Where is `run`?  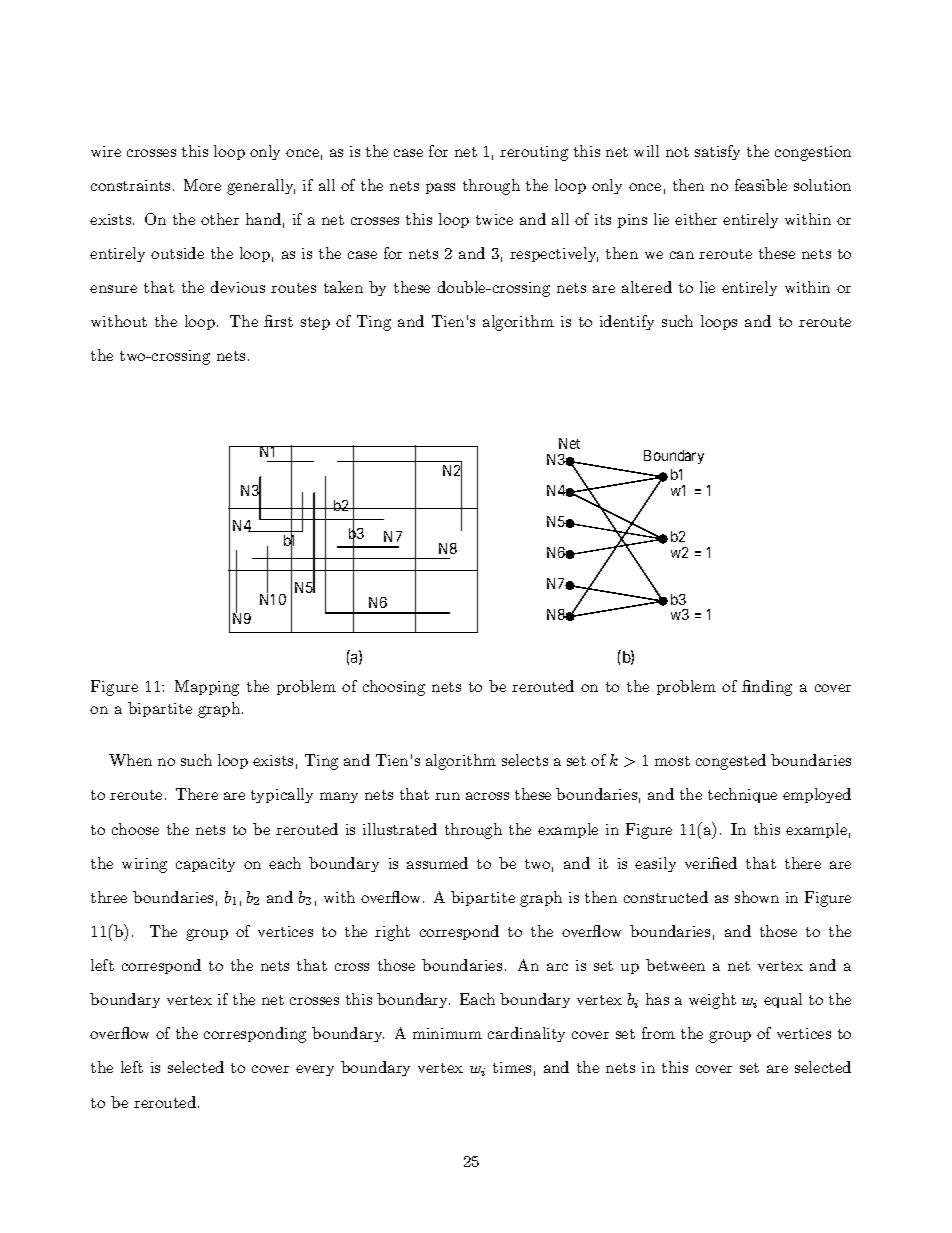
run is located at coordinates (447, 796).
